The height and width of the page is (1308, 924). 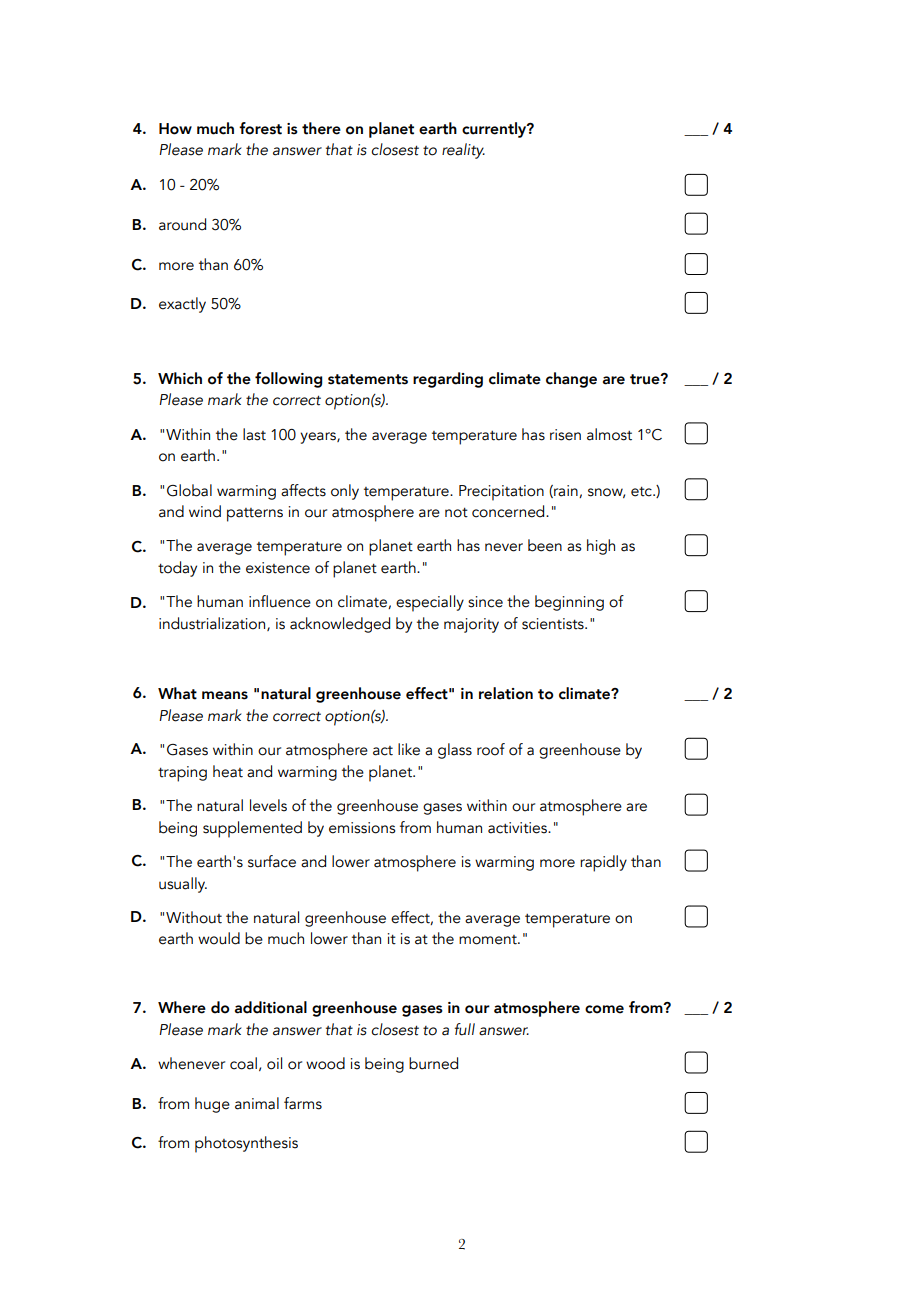 I want to click on come, so click(x=604, y=1009).
